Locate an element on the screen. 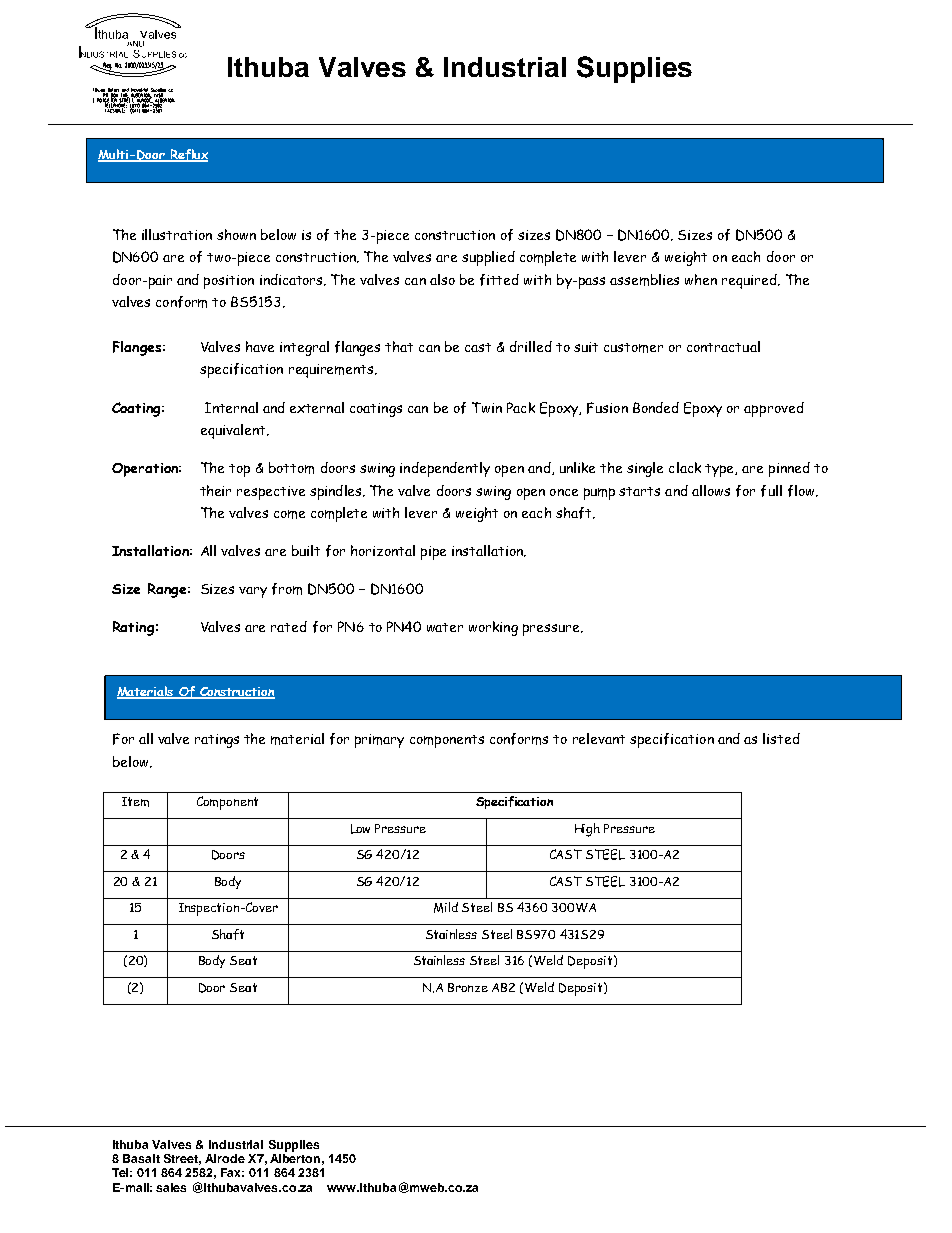  supplied is located at coordinates (488, 258).
